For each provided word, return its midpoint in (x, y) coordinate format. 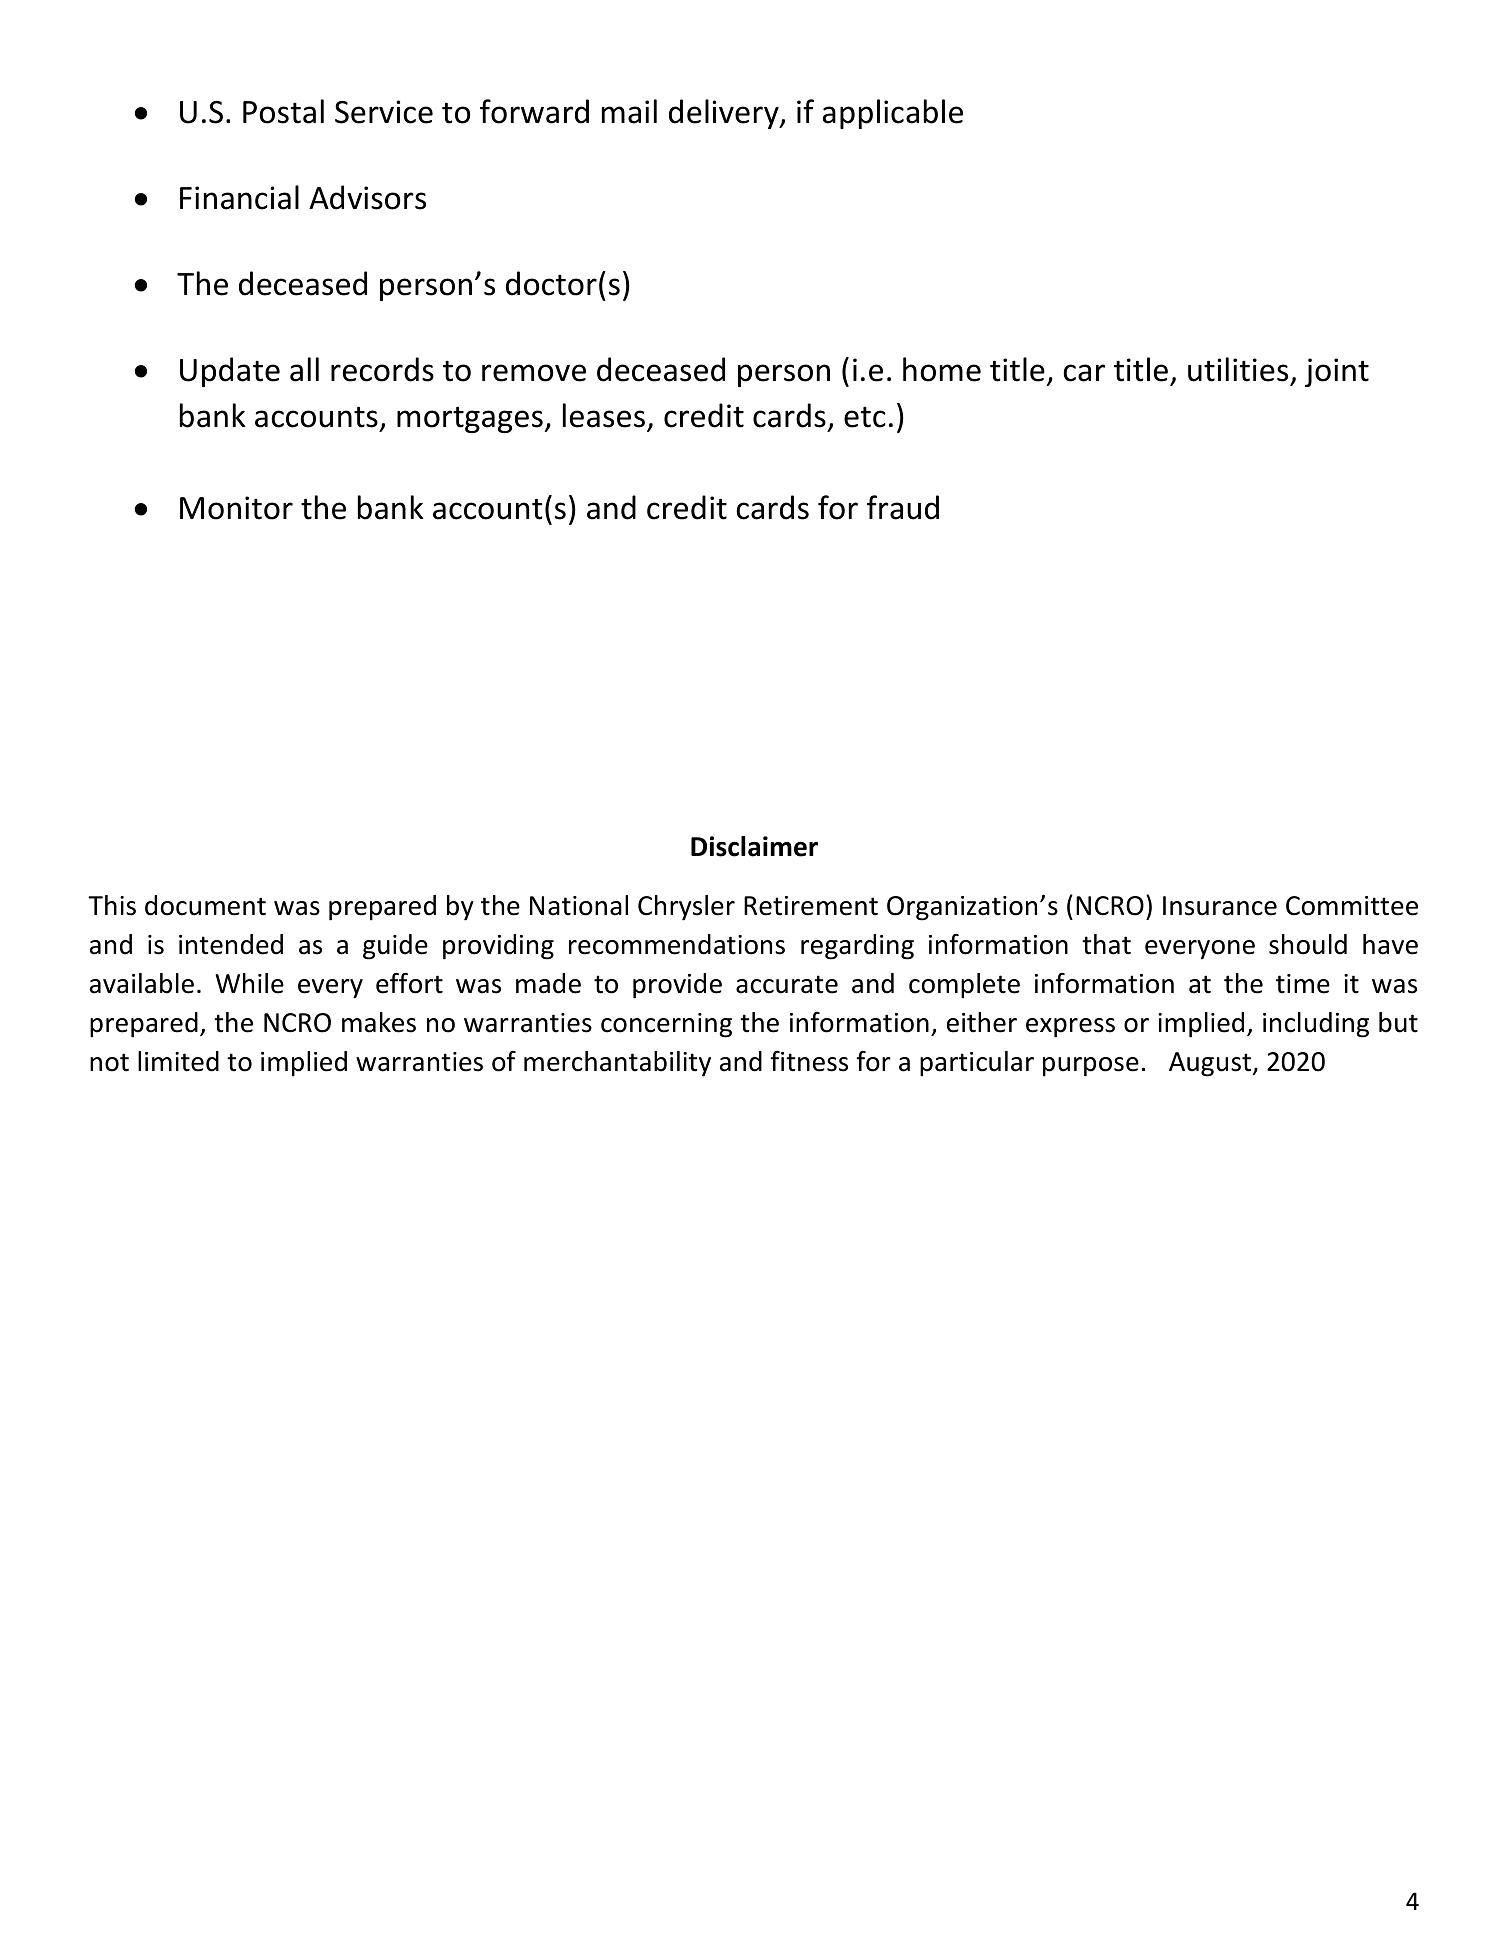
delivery (725, 114)
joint (1337, 372)
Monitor (236, 508)
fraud (903, 507)
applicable (893, 114)
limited (178, 1061)
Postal (283, 111)
